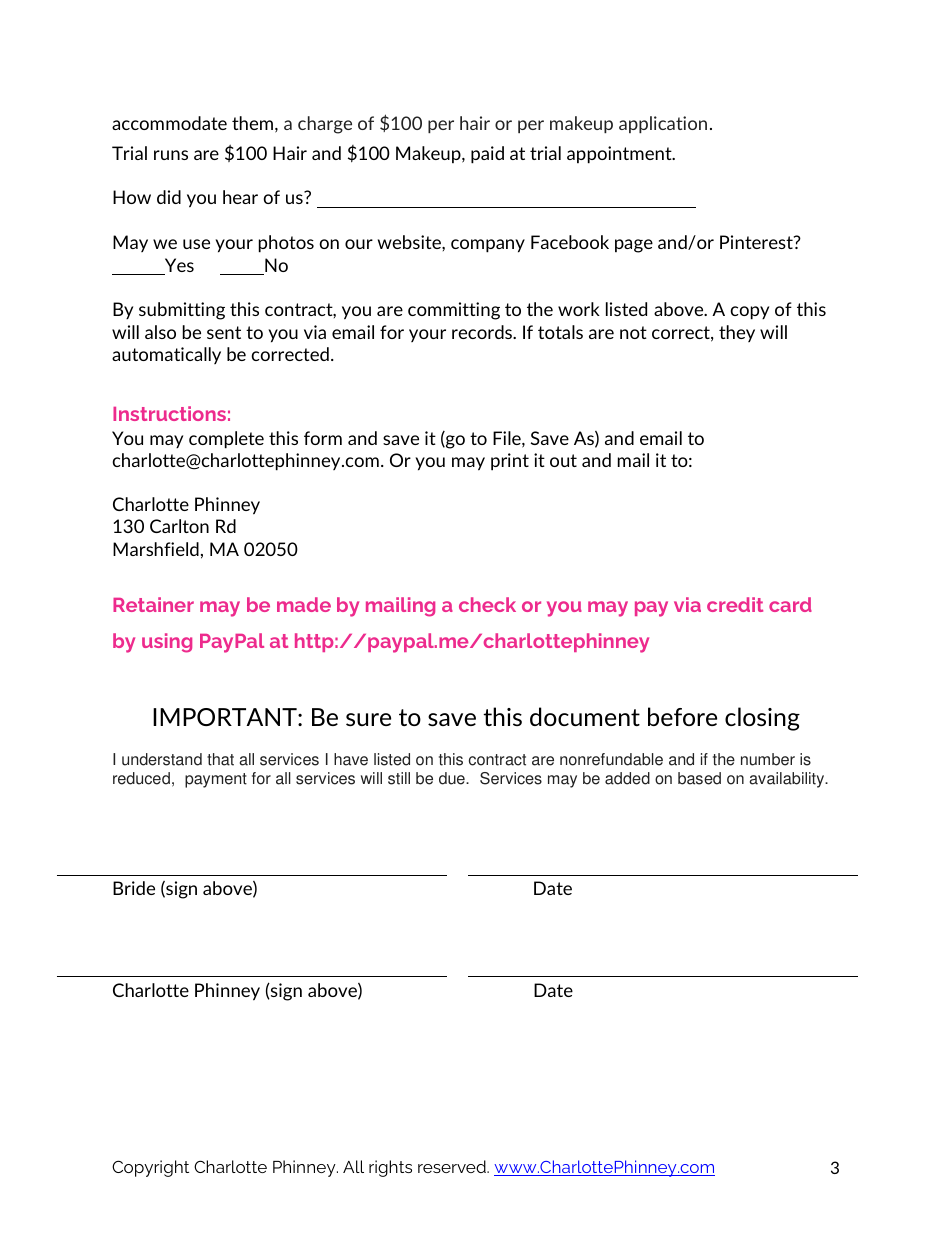 The height and width of the document is (1233, 952). What do you see at coordinates (735, 604) in the document?
I see `credit` at bounding box center [735, 604].
